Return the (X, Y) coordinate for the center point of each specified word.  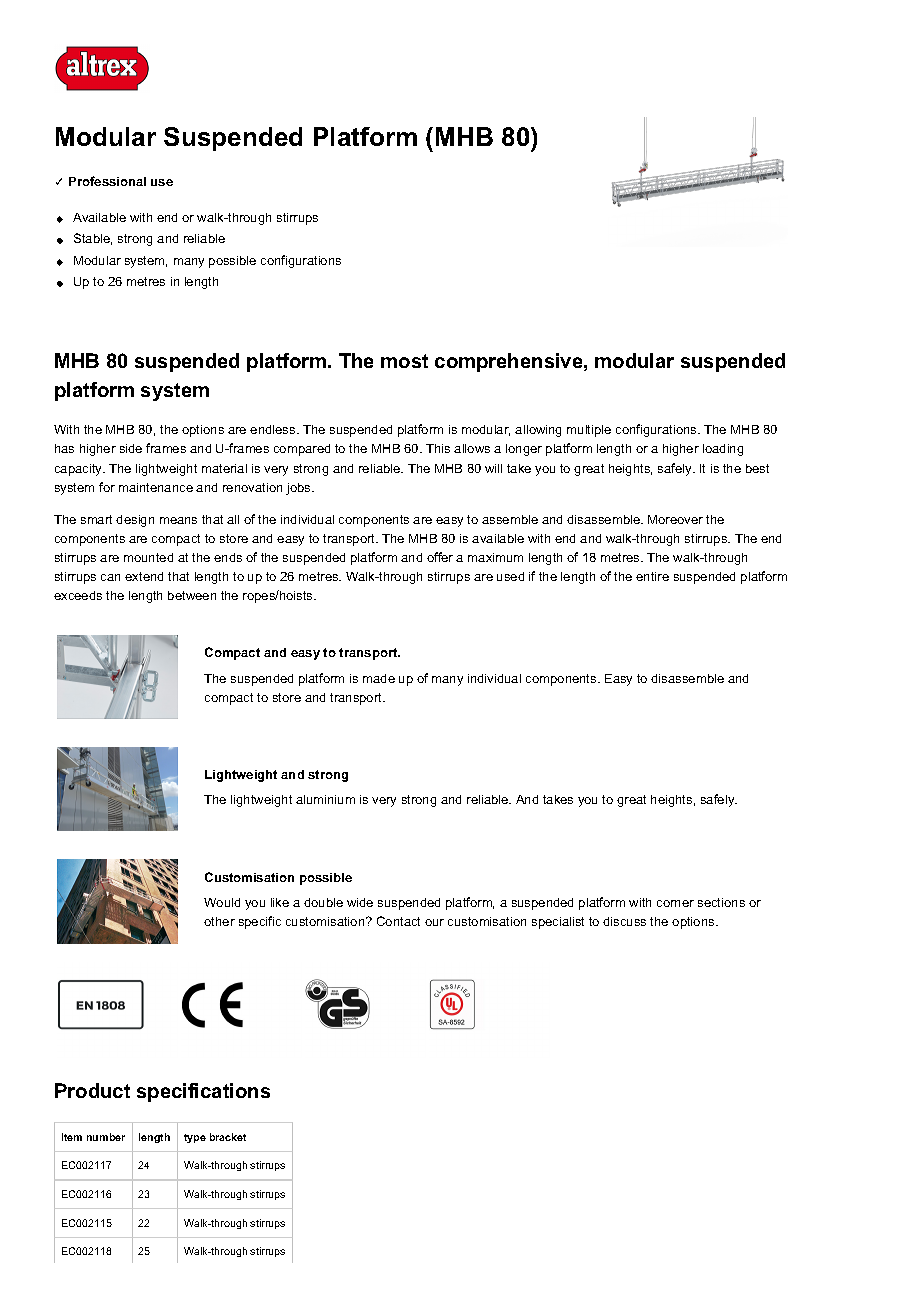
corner (675, 903)
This (438, 448)
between (192, 595)
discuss (624, 921)
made (379, 678)
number (106, 1137)
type (195, 1138)
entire (652, 576)
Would (222, 902)
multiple (589, 431)
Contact (398, 921)
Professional (107, 181)
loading (723, 450)
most (404, 361)
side (131, 448)
